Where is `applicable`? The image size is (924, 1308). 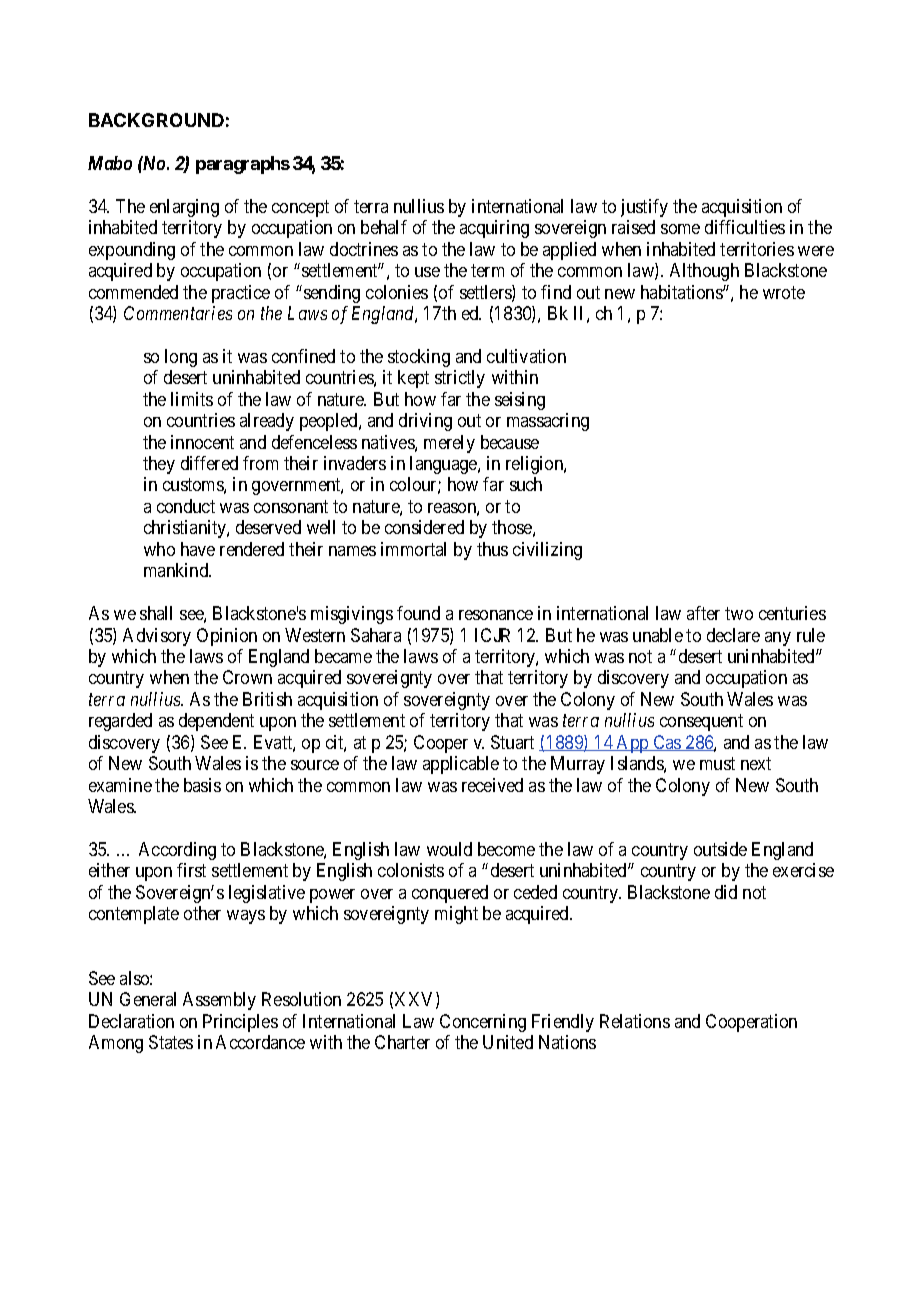 applicable is located at coordinates (461, 765).
